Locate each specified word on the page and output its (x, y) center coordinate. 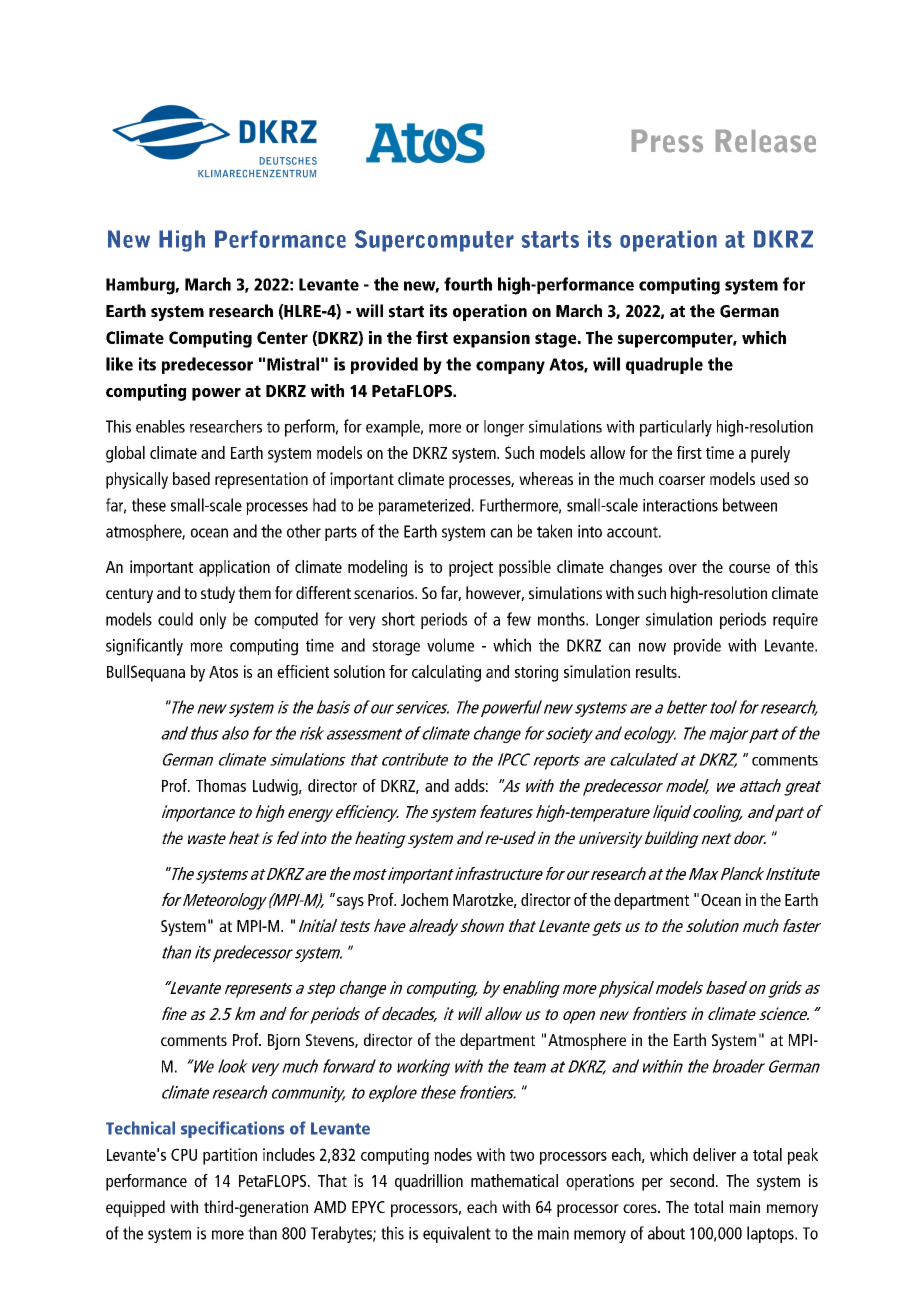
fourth (468, 284)
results (657, 671)
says (350, 903)
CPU (184, 1154)
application (234, 568)
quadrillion (429, 1182)
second (692, 1180)
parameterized (424, 506)
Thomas (221, 785)
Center (282, 337)
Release (766, 141)
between (750, 505)
